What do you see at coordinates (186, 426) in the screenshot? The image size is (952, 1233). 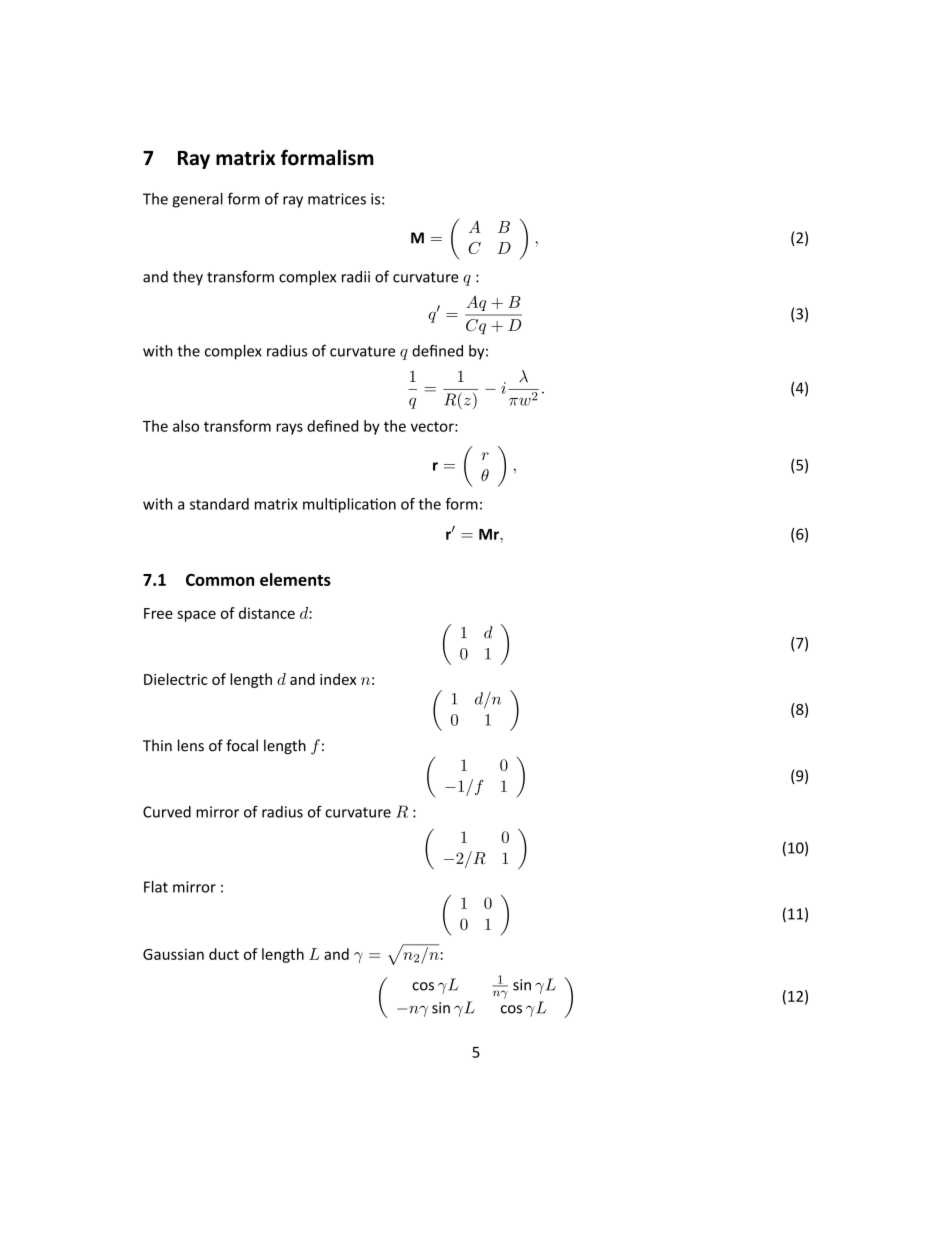 I see `also` at bounding box center [186, 426].
